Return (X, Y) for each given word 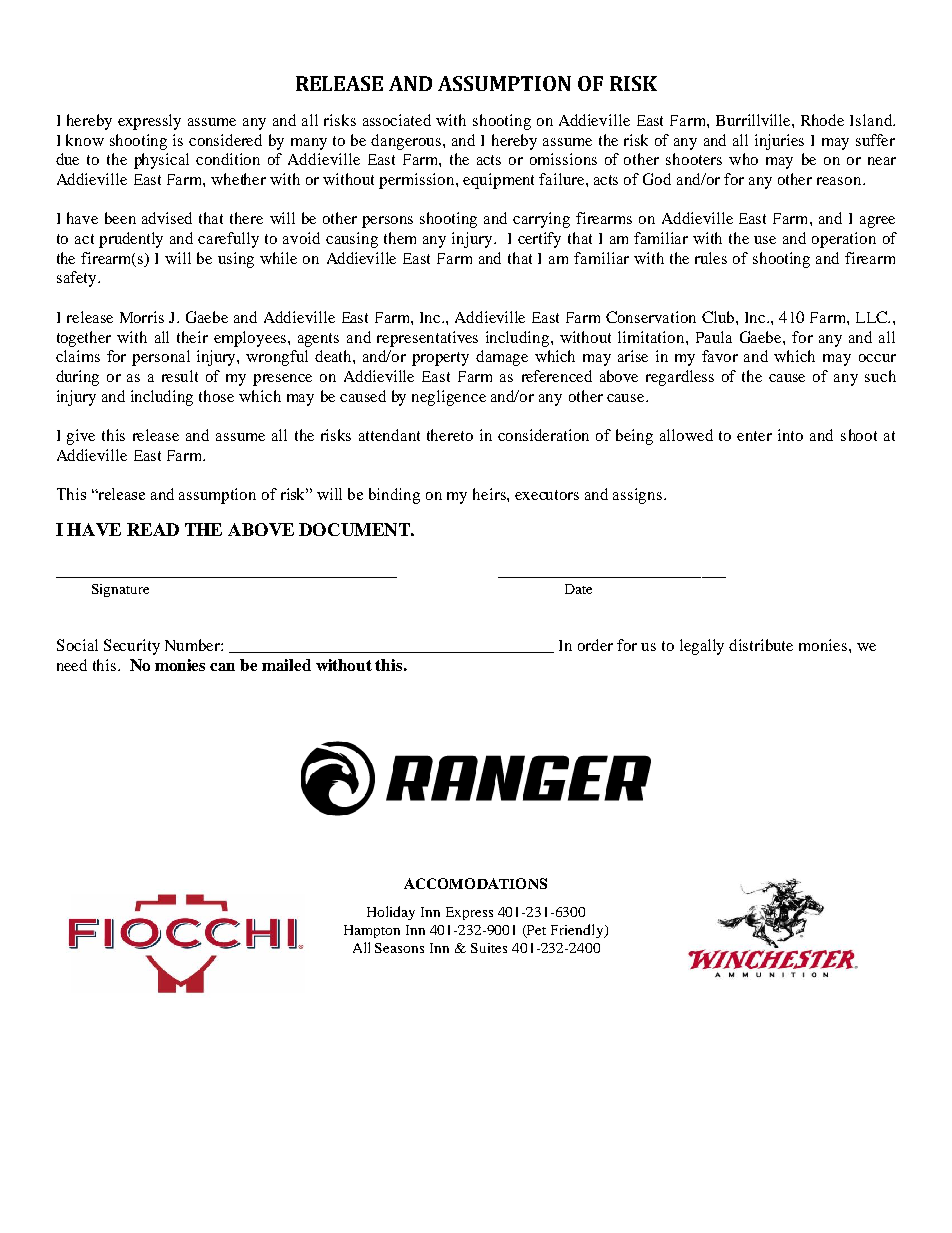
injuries (779, 142)
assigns (639, 496)
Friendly (578, 931)
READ (153, 529)
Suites (489, 948)
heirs (490, 494)
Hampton (372, 931)
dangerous (407, 142)
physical (161, 161)
